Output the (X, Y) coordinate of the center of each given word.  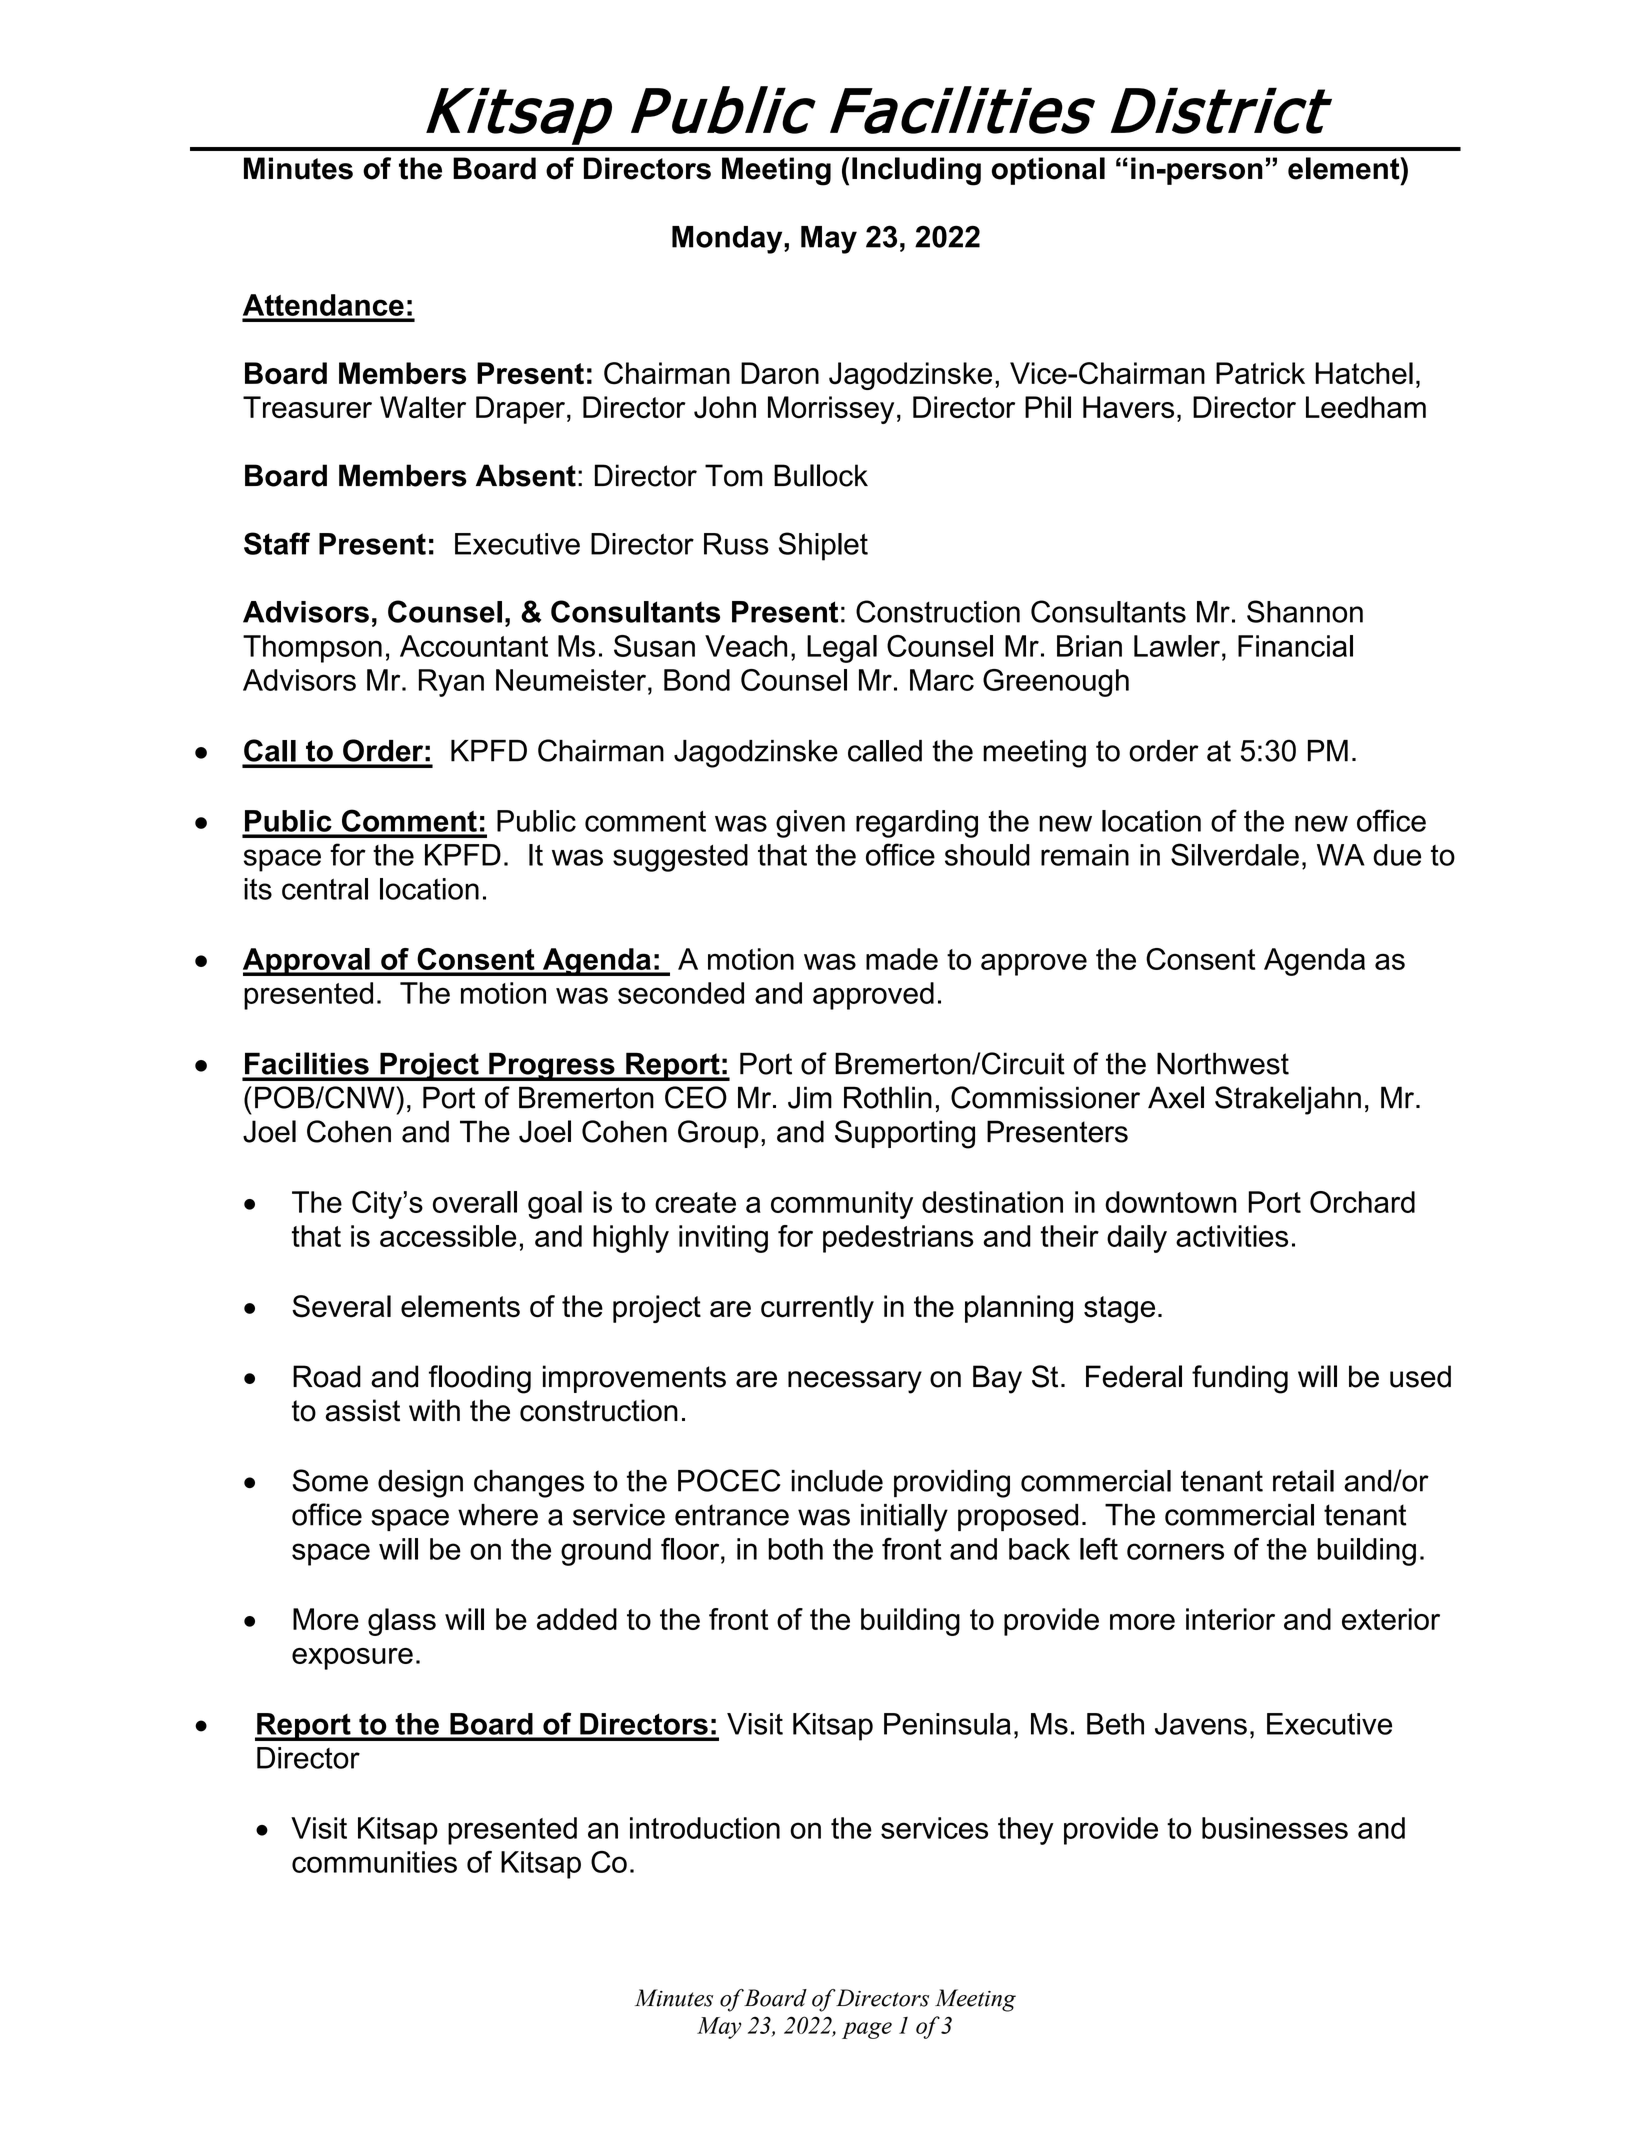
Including (916, 171)
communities (374, 1862)
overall (475, 1202)
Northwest (1223, 1063)
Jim (810, 1097)
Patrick (1260, 373)
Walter (423, 407)
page (867, 2030)
